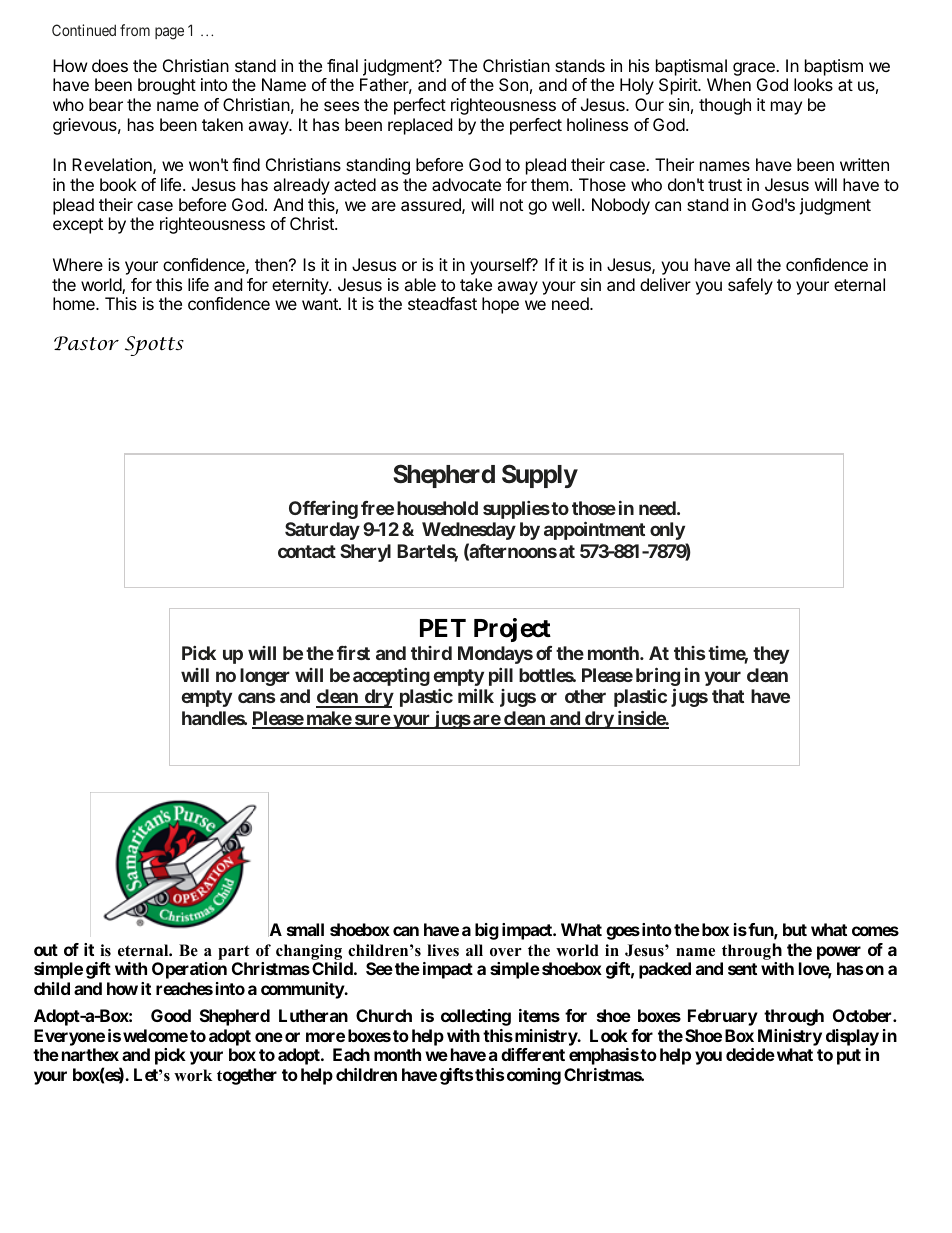 This screenshot has height=1233, width=952. What do you see at coordinates (86, 343) in the screenshot?
I see `Pastor` at bounding box center [86, 343].
